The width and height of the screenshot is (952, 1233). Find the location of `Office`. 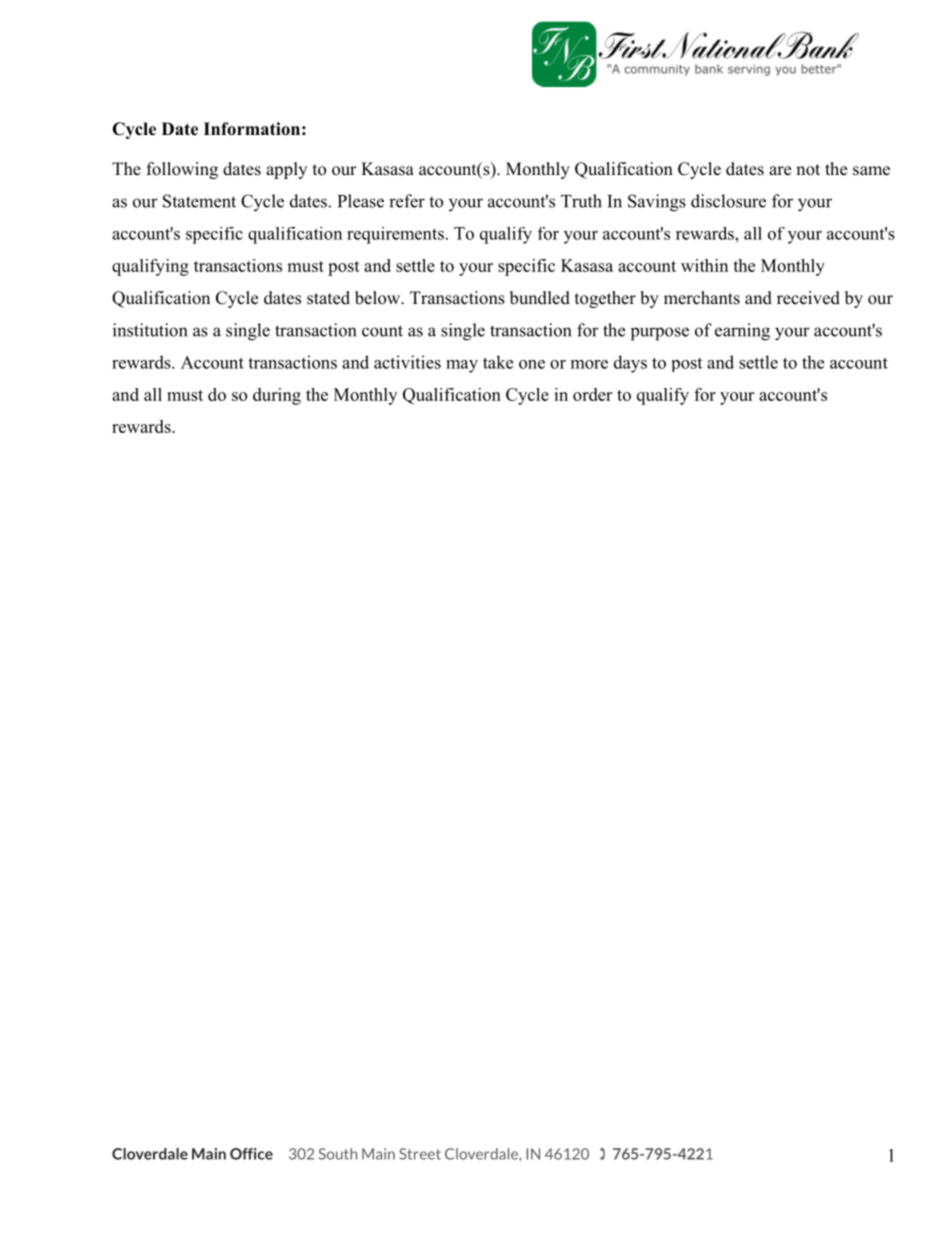

Office is located at coordinates (251, 1154).
